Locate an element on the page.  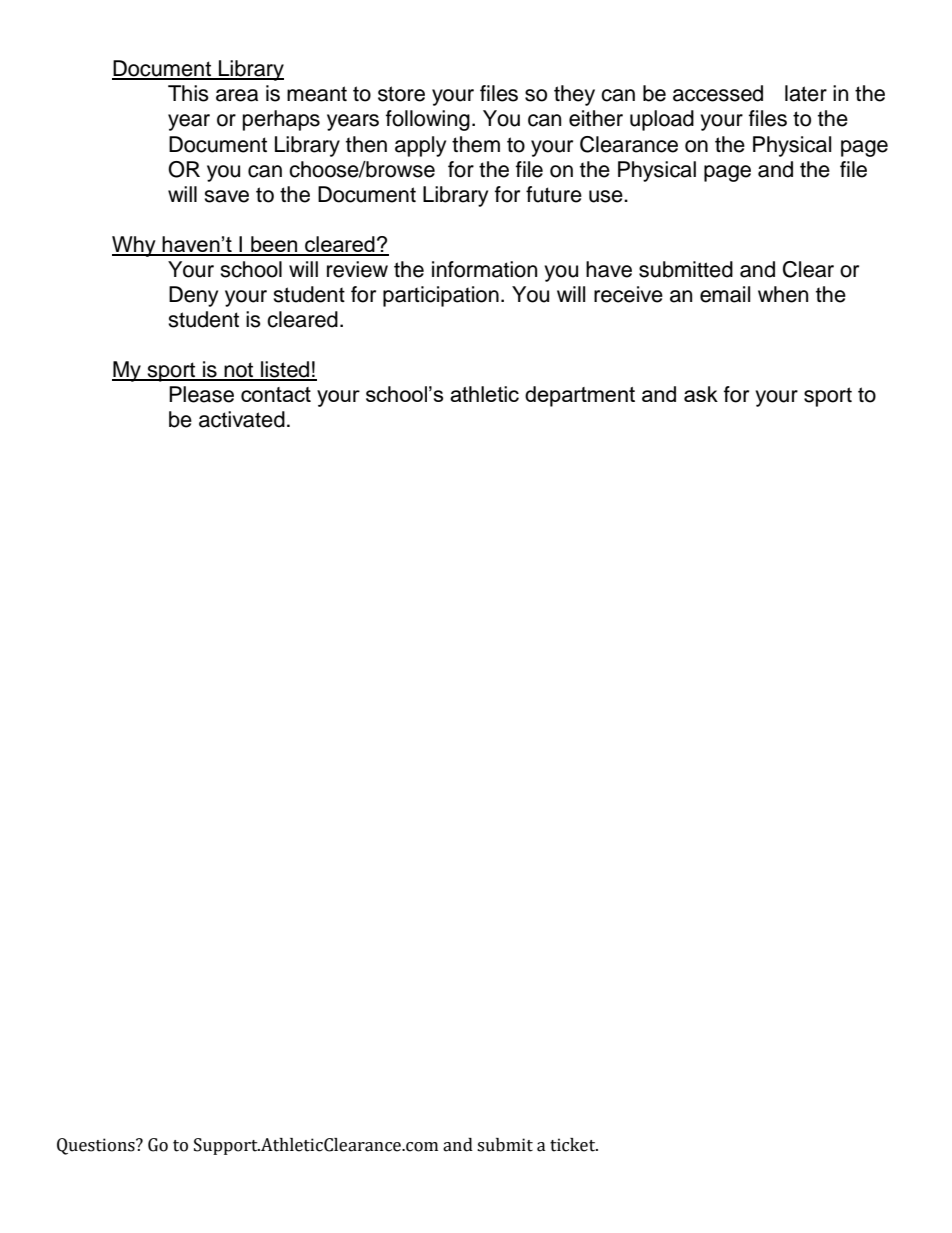
This is located at coordinates (188, 93).
